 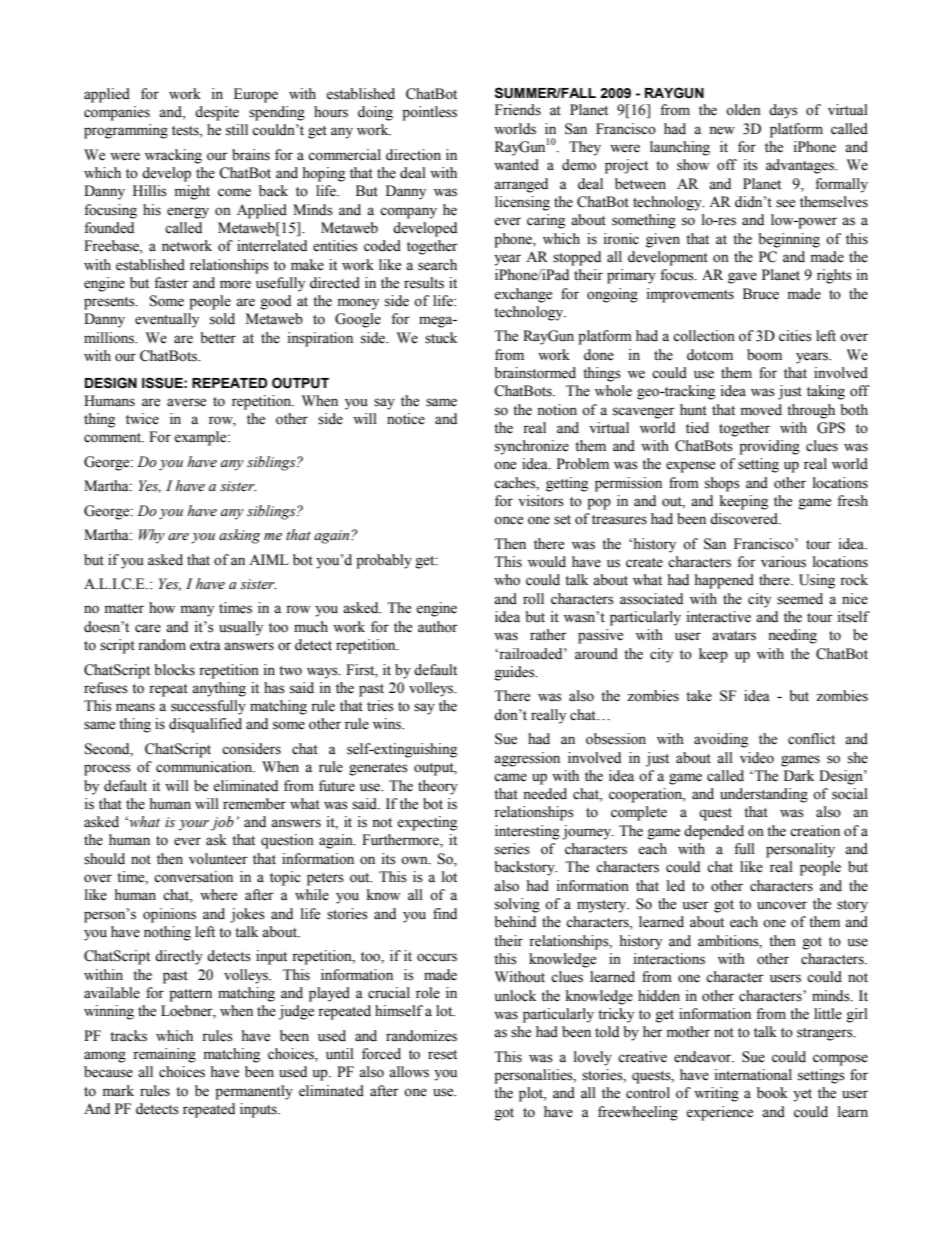 I want to click on many, so click(x=197, y=611).
